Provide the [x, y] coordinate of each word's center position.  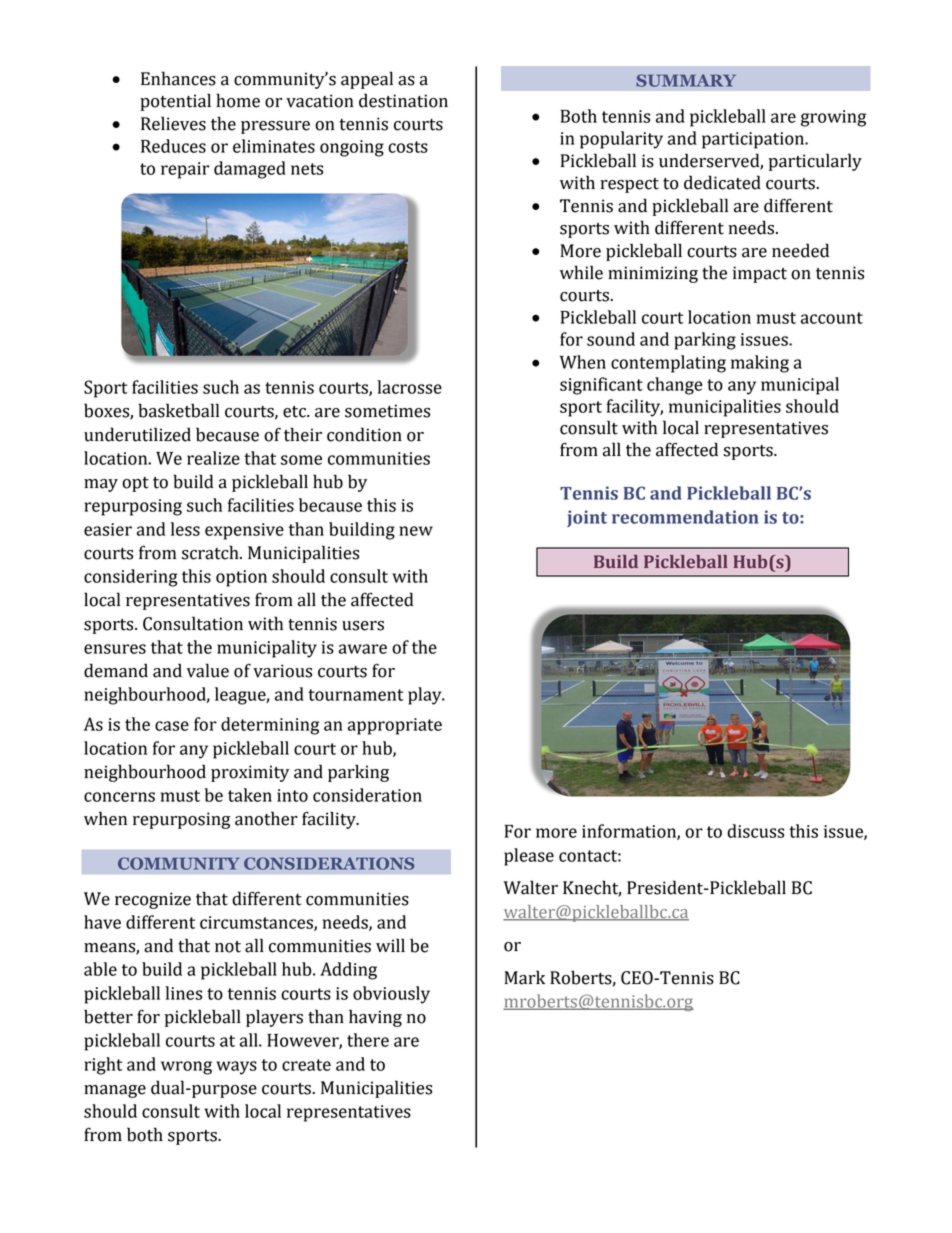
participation [754, 140]
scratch [211, 552]
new [416, 531]
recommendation [685, 517]
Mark [524, 977]
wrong [186, 1068]
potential [175, 102]
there [368, 1040]
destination [403, 100]
